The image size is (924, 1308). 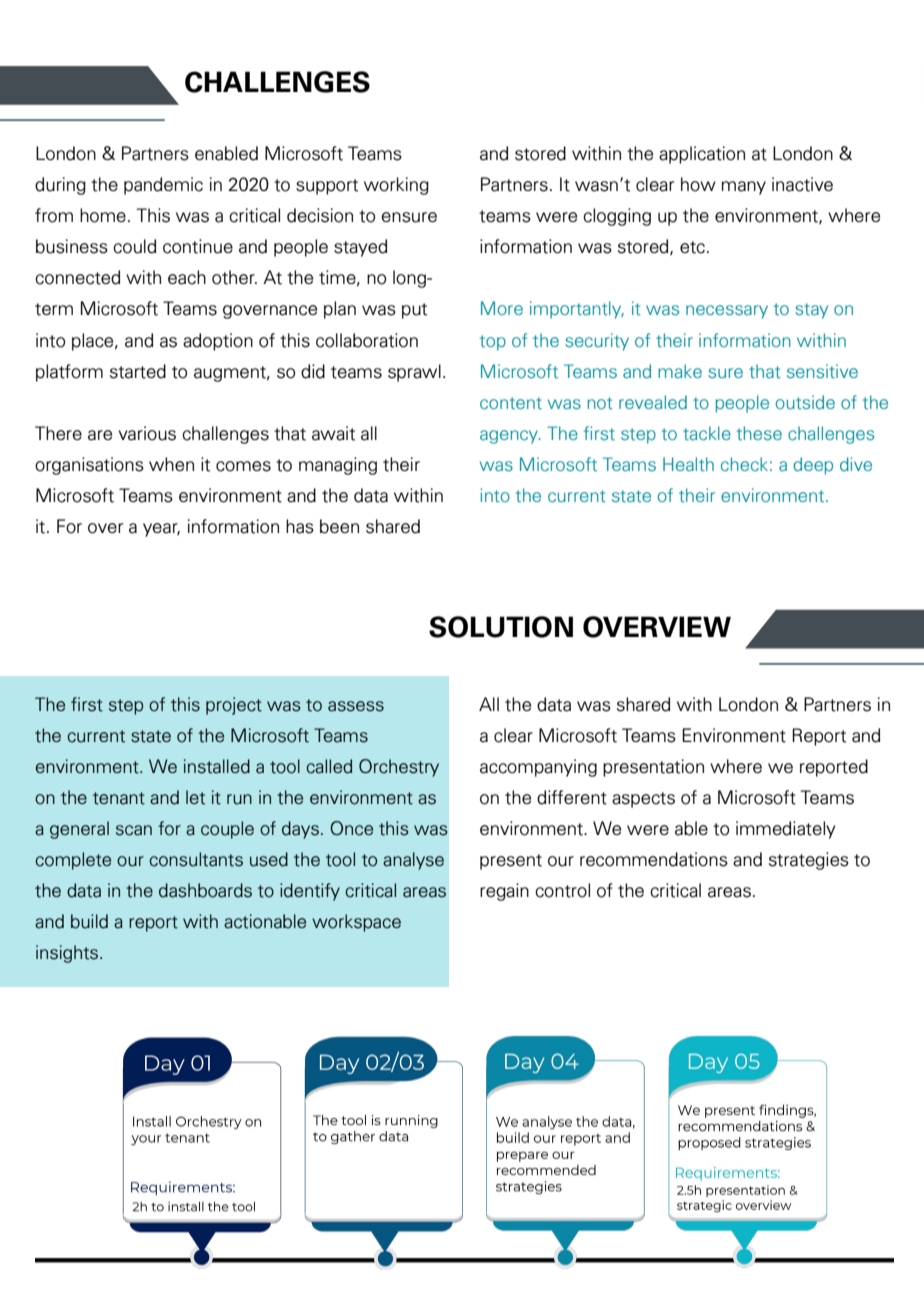 I want to click on adoption, so click(x=218, y=342).
